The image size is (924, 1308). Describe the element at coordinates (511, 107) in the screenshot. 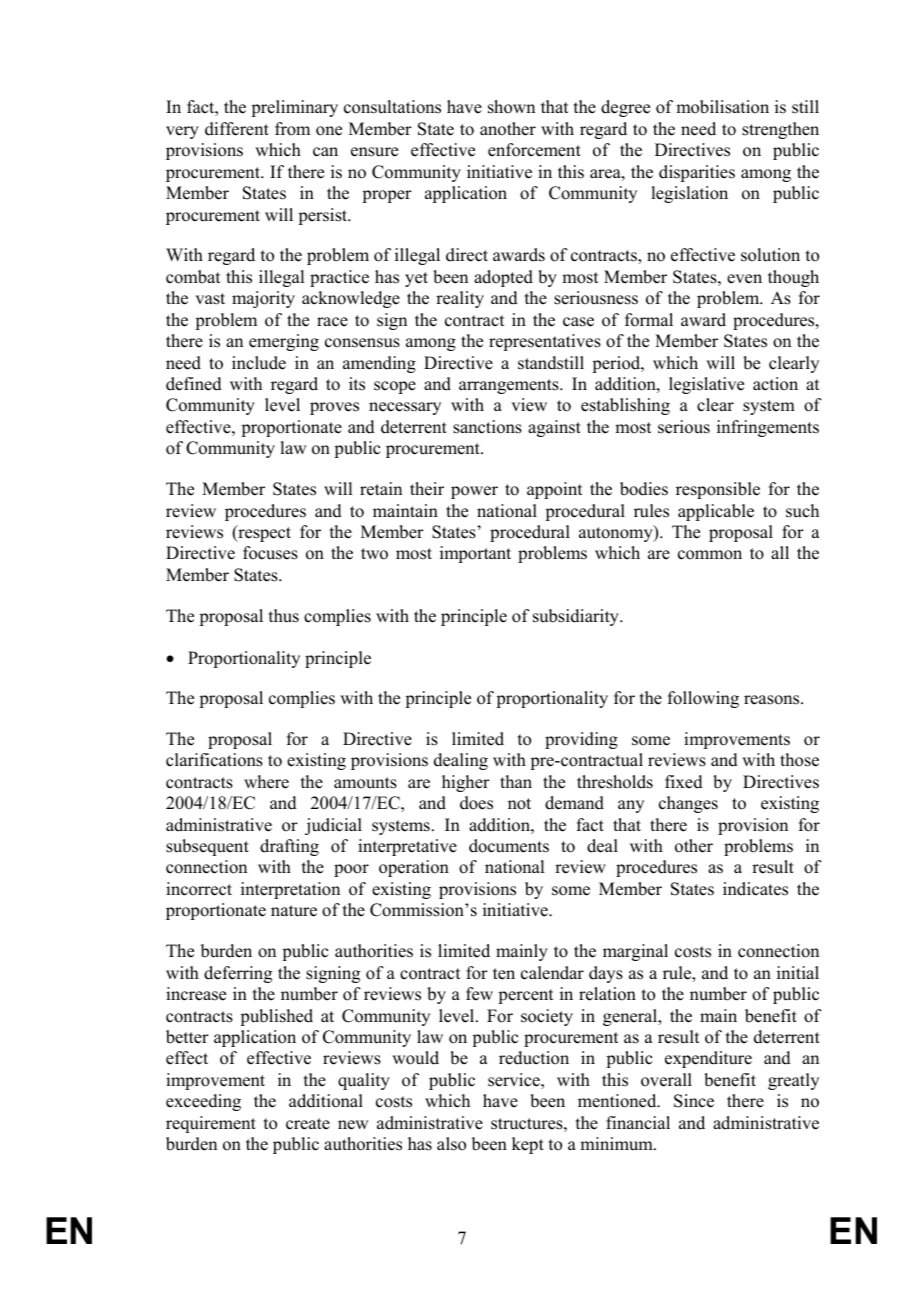

I see `shown` at that location.
